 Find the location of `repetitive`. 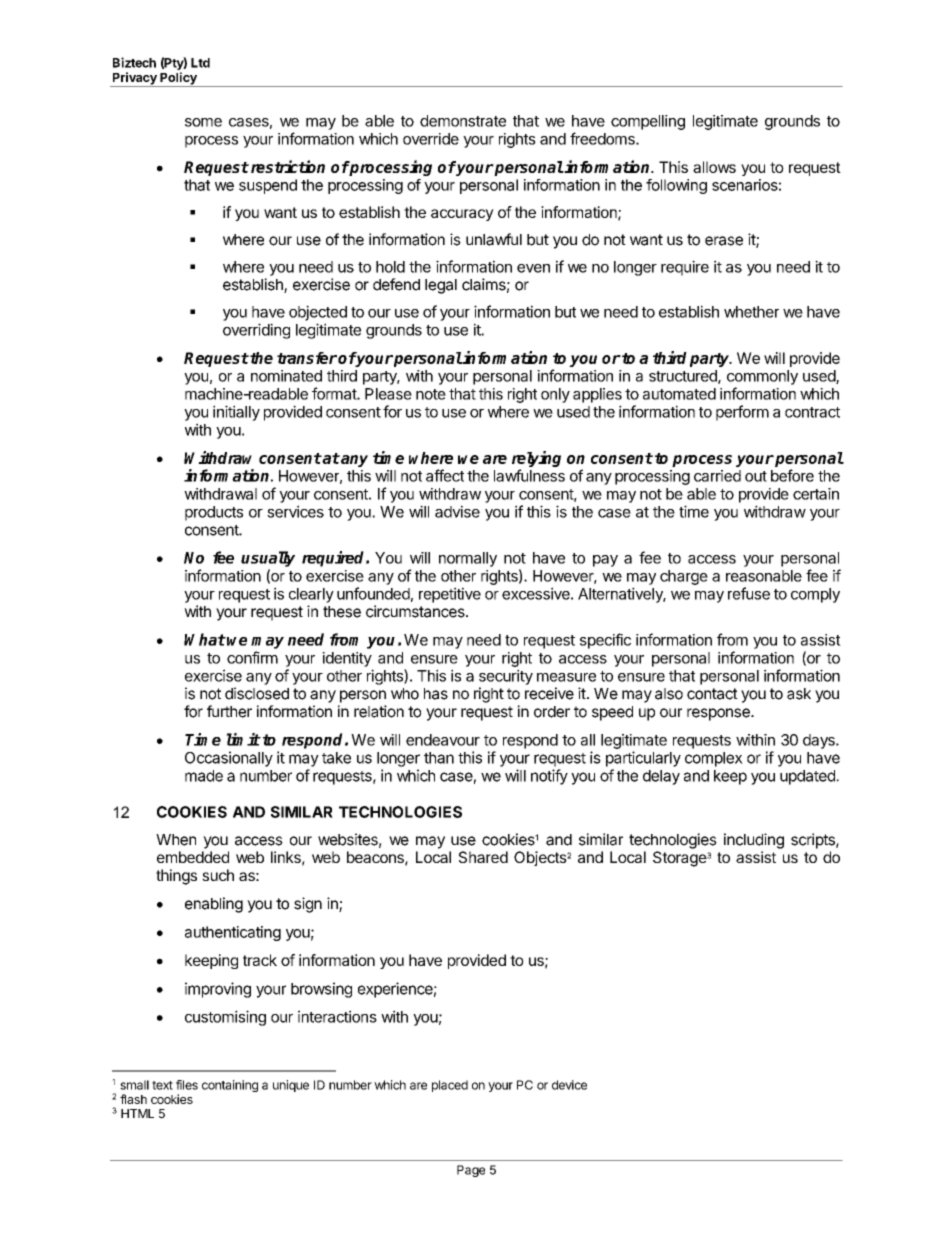

repetitive is located at coordinates (450, 595).
